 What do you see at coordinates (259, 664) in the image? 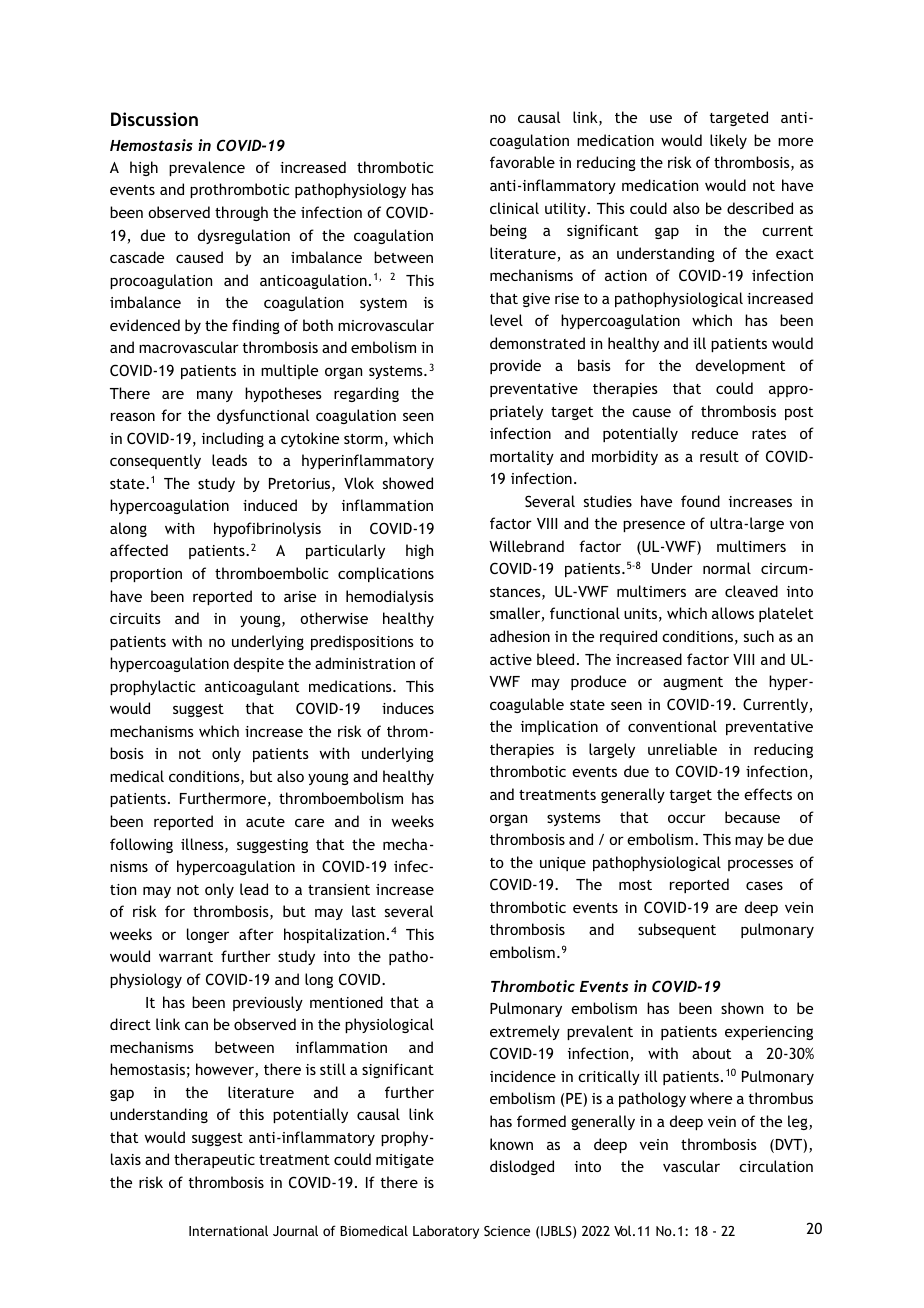
I see `despite` at bounding box center [259, 664].
